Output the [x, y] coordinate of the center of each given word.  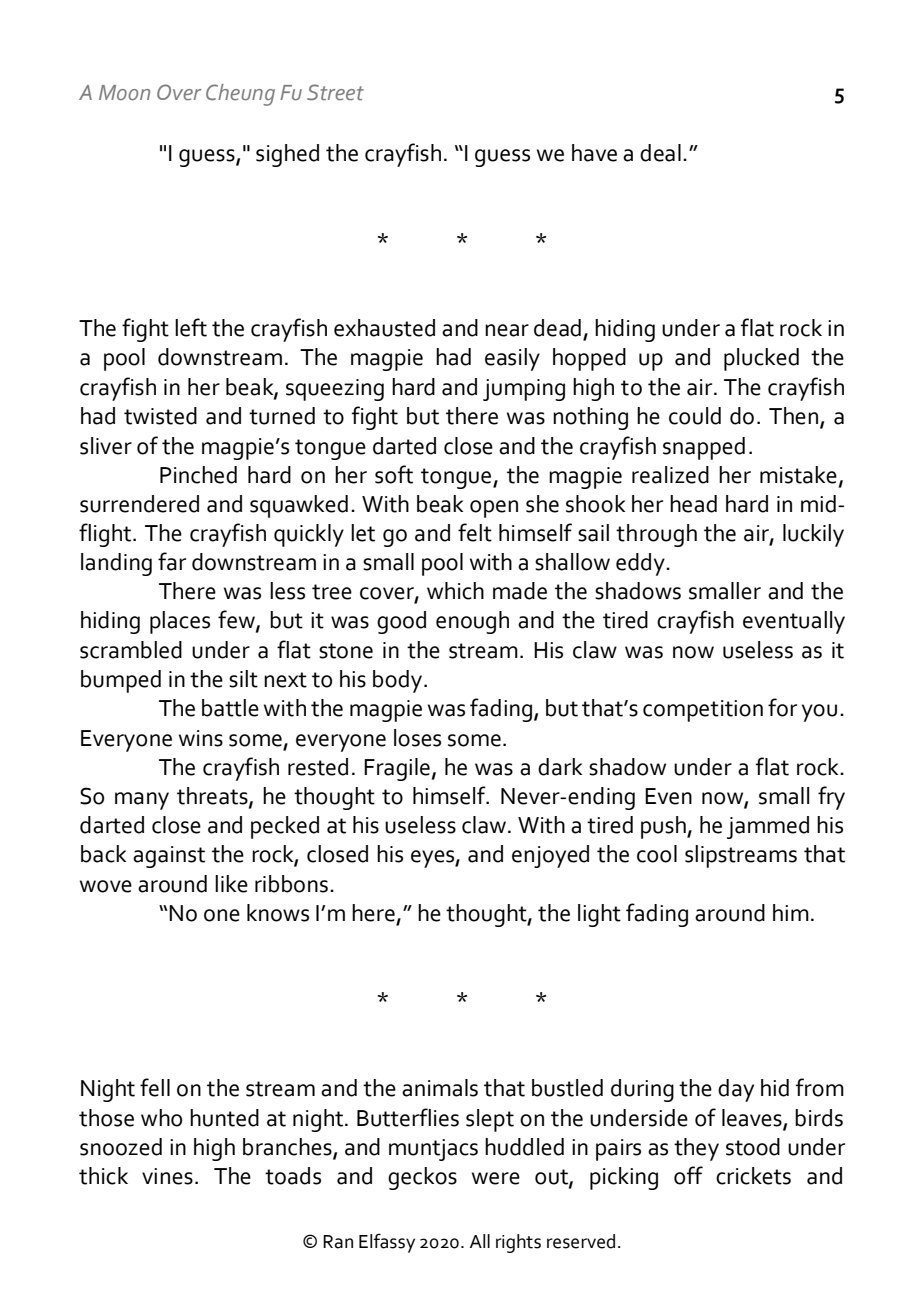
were [496, 1178]
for [782, 707]
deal [660, 153]
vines [167, 1176]
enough [472, 622]
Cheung [240, 95]
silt [243, 679]
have [594, 153]
